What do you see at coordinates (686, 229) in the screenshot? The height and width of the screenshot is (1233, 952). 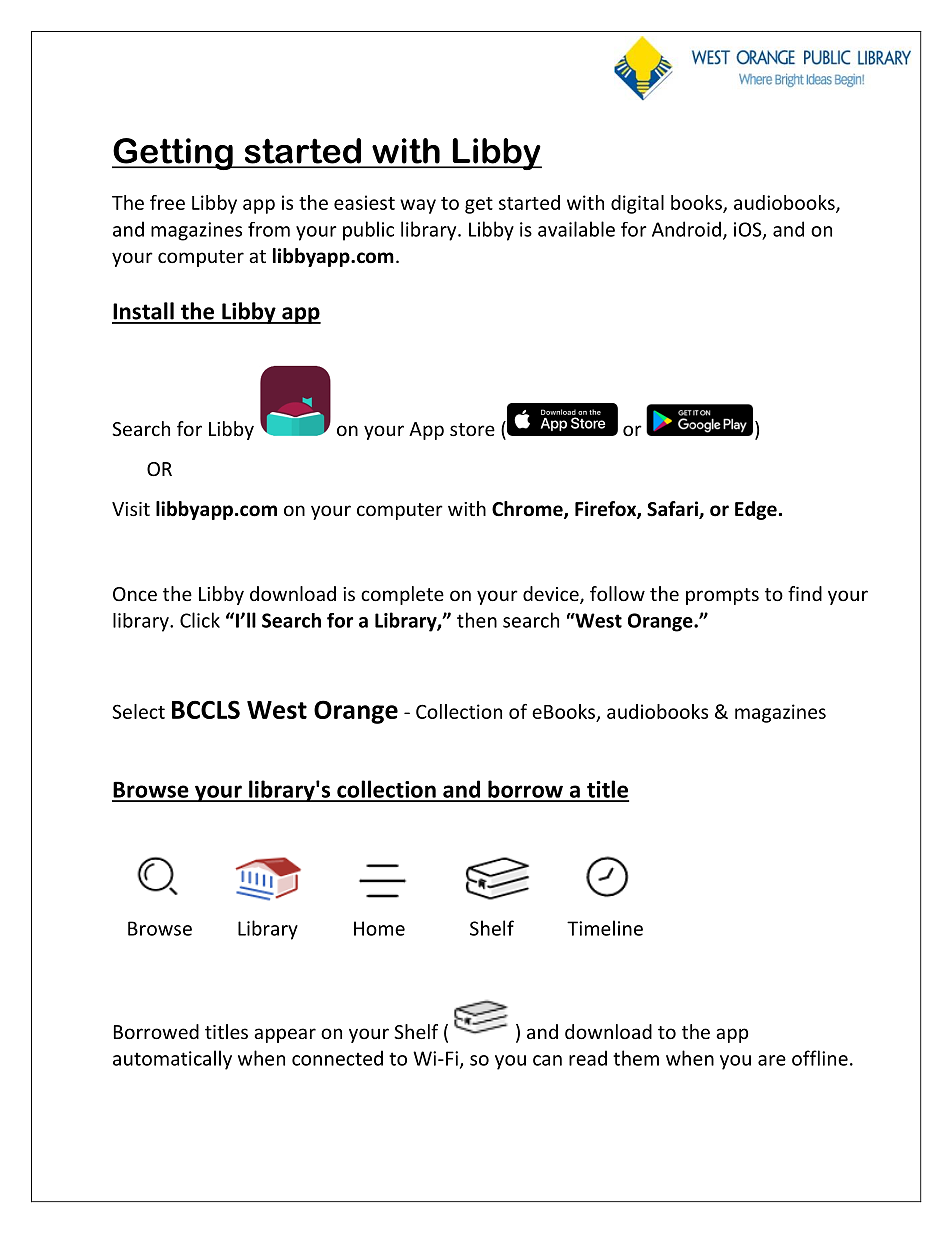 I see `Android` at bounding box center [686, 229].
